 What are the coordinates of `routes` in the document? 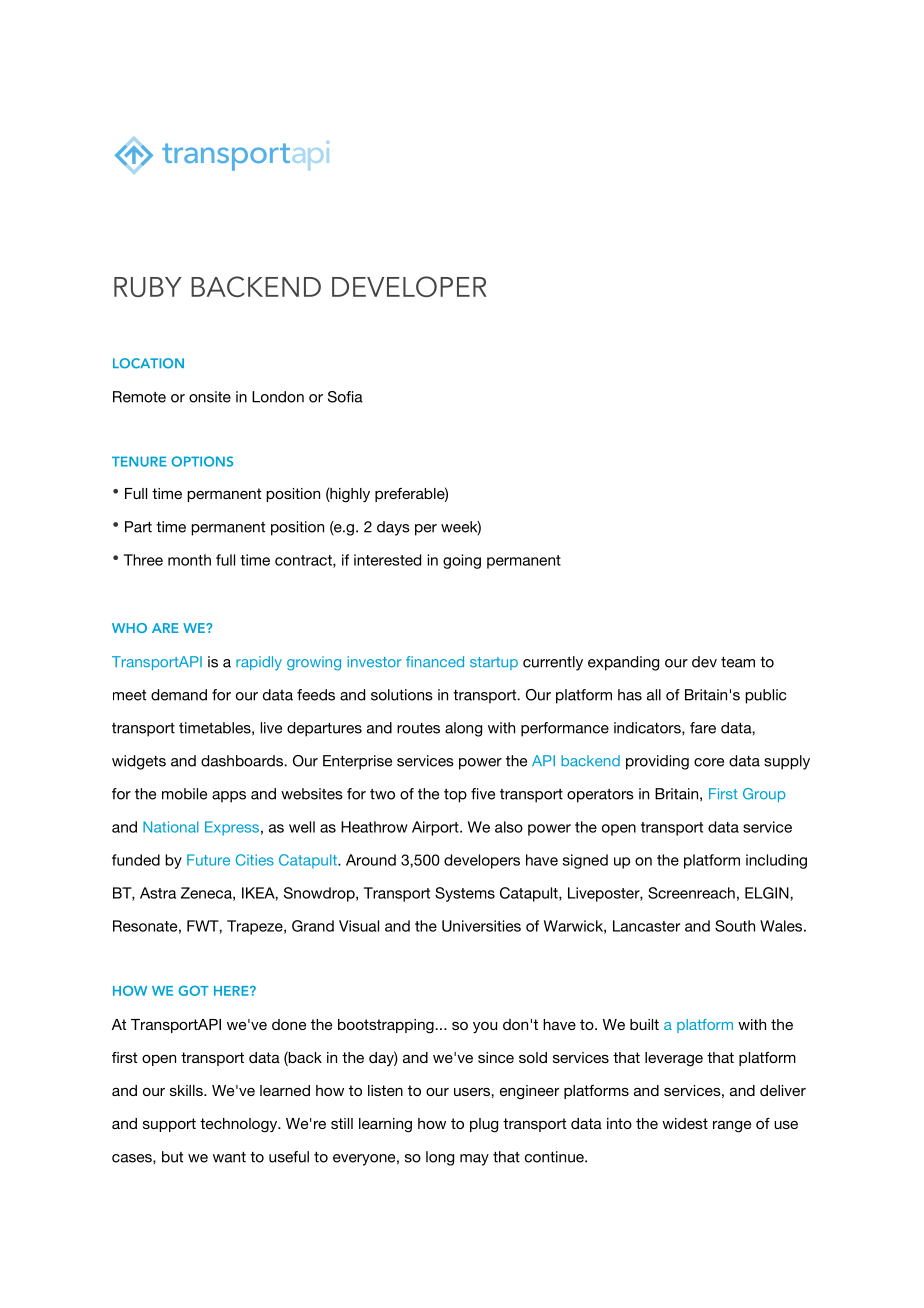 It's located at (418, 728).
